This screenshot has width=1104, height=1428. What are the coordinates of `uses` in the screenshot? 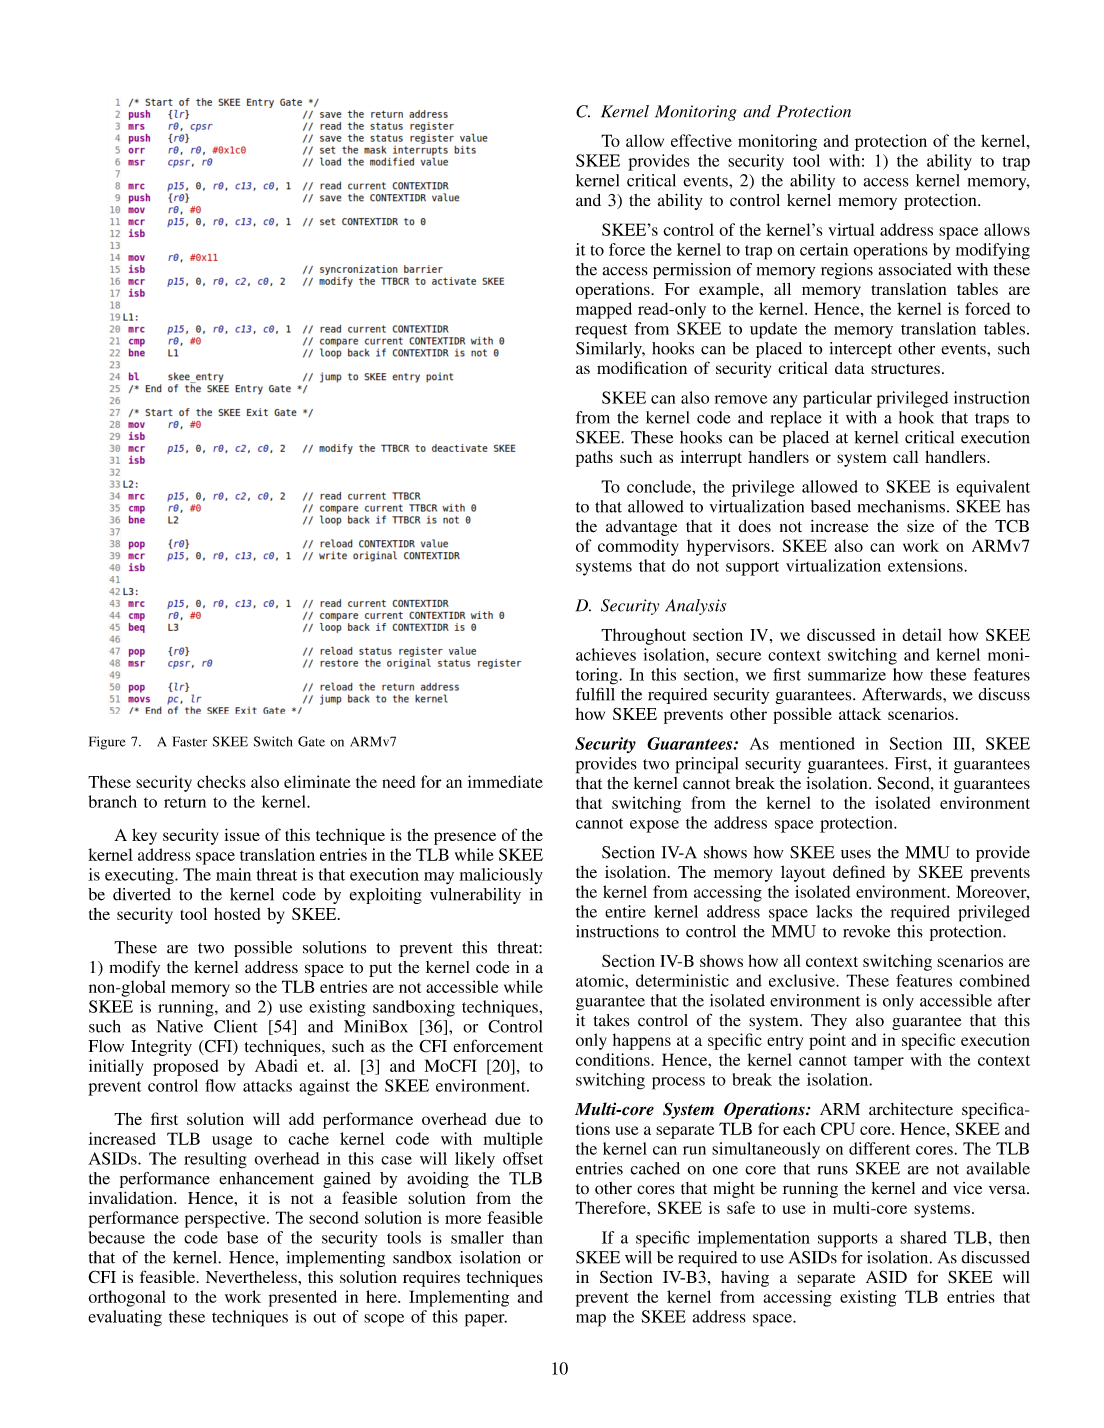 It's located at (856, 854).
